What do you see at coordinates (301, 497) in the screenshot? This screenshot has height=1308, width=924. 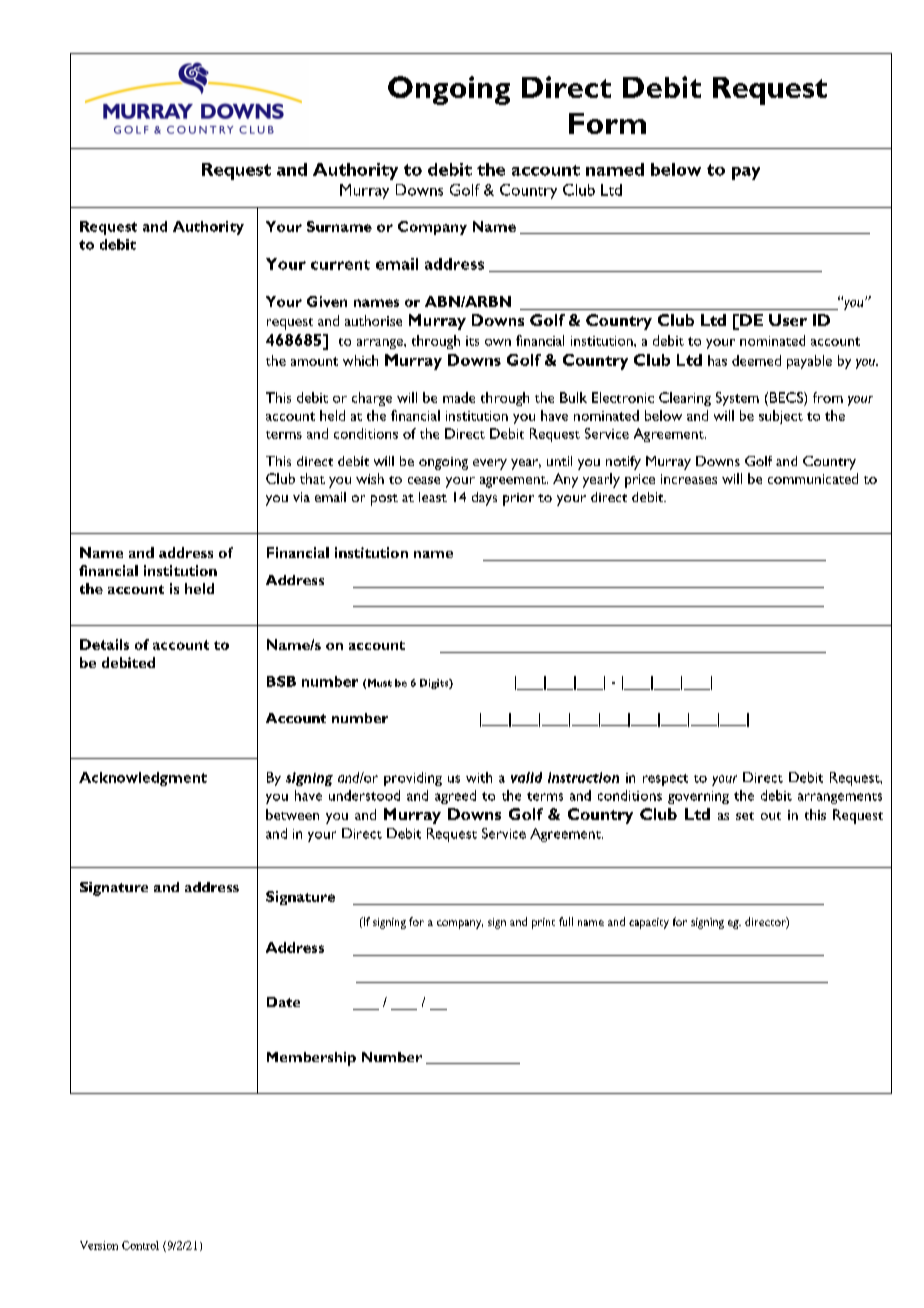 I see `via` at bounding box center [301, 497].
